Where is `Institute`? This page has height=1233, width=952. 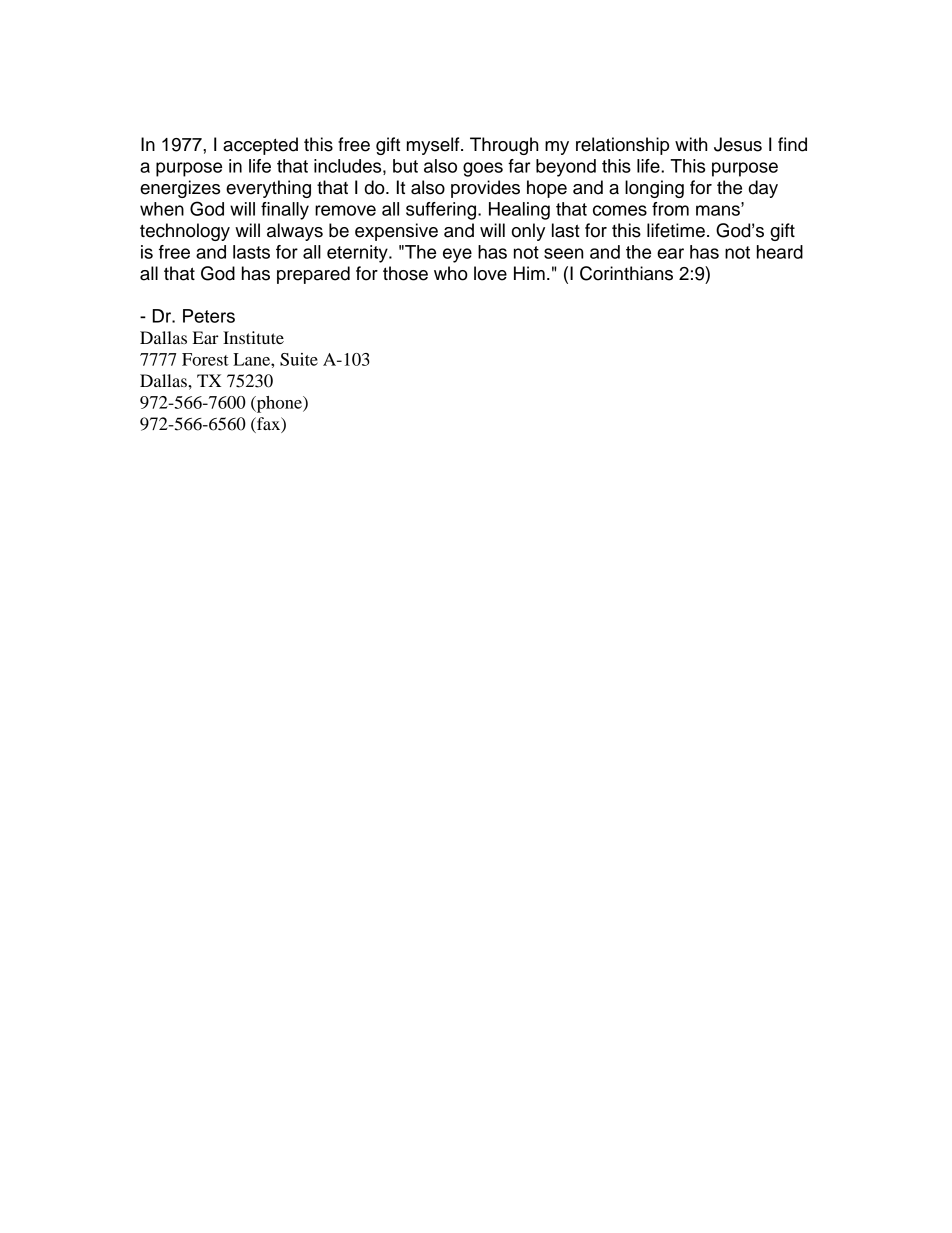
Institute is located at coordinates (253, 337).
